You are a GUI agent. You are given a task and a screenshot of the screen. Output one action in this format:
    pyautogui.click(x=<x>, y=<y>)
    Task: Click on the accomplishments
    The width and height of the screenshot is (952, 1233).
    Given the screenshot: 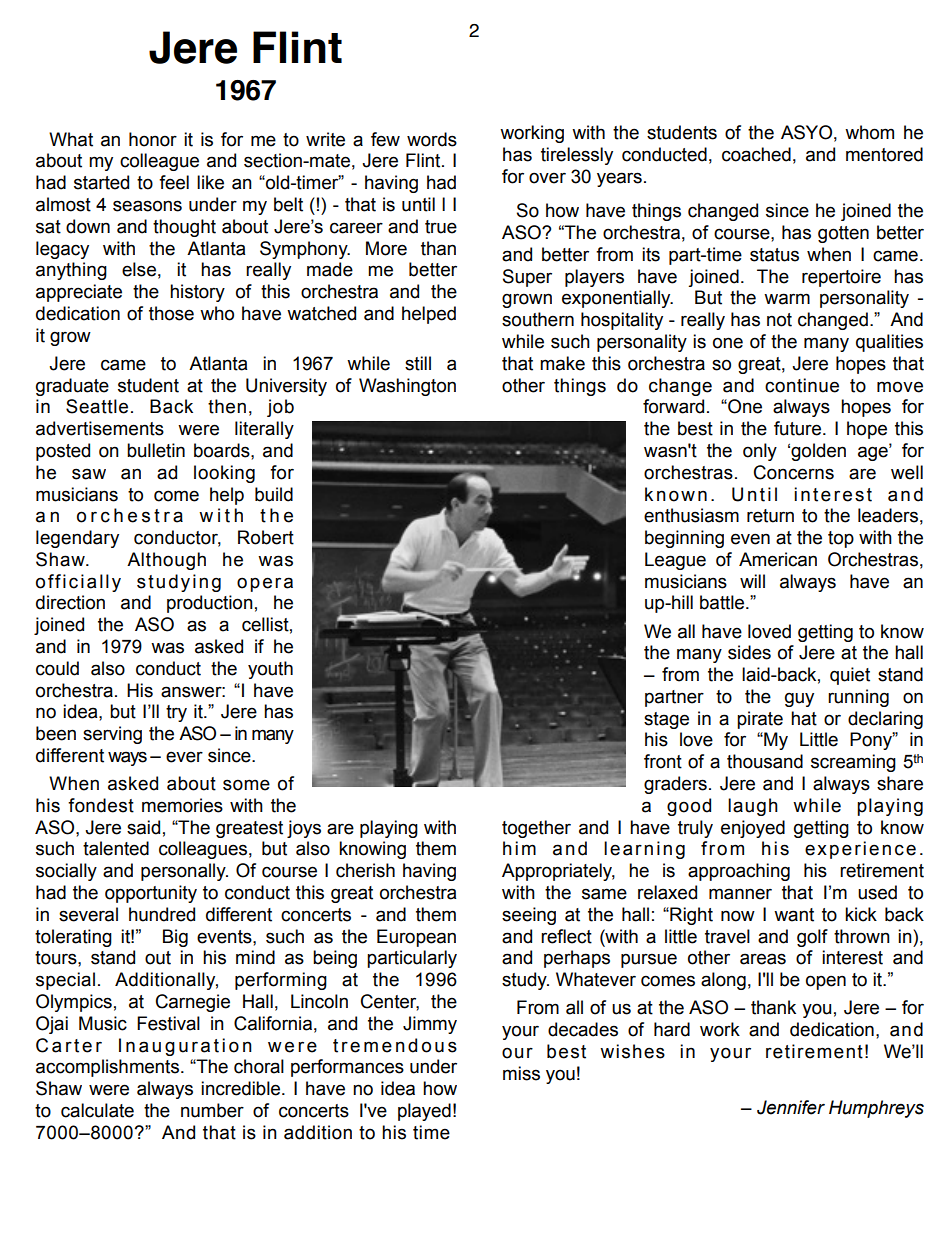 What is the action you would take?
    pyautogui.click(x=109, y=1068)
